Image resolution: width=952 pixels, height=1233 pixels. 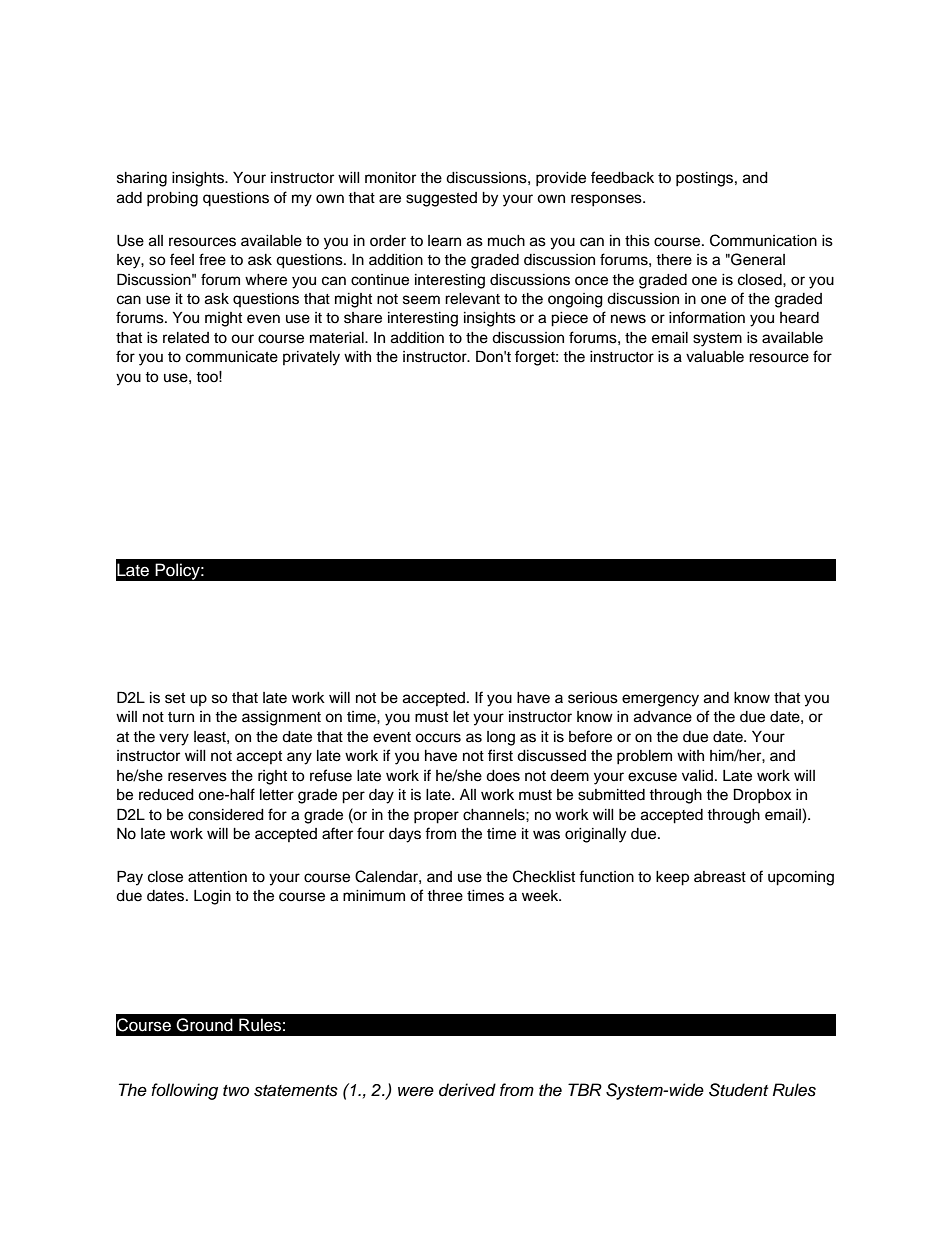 What do you see at coordinates (593, 698) in the image?
I see `serious` at bounding box center [593, 698].
